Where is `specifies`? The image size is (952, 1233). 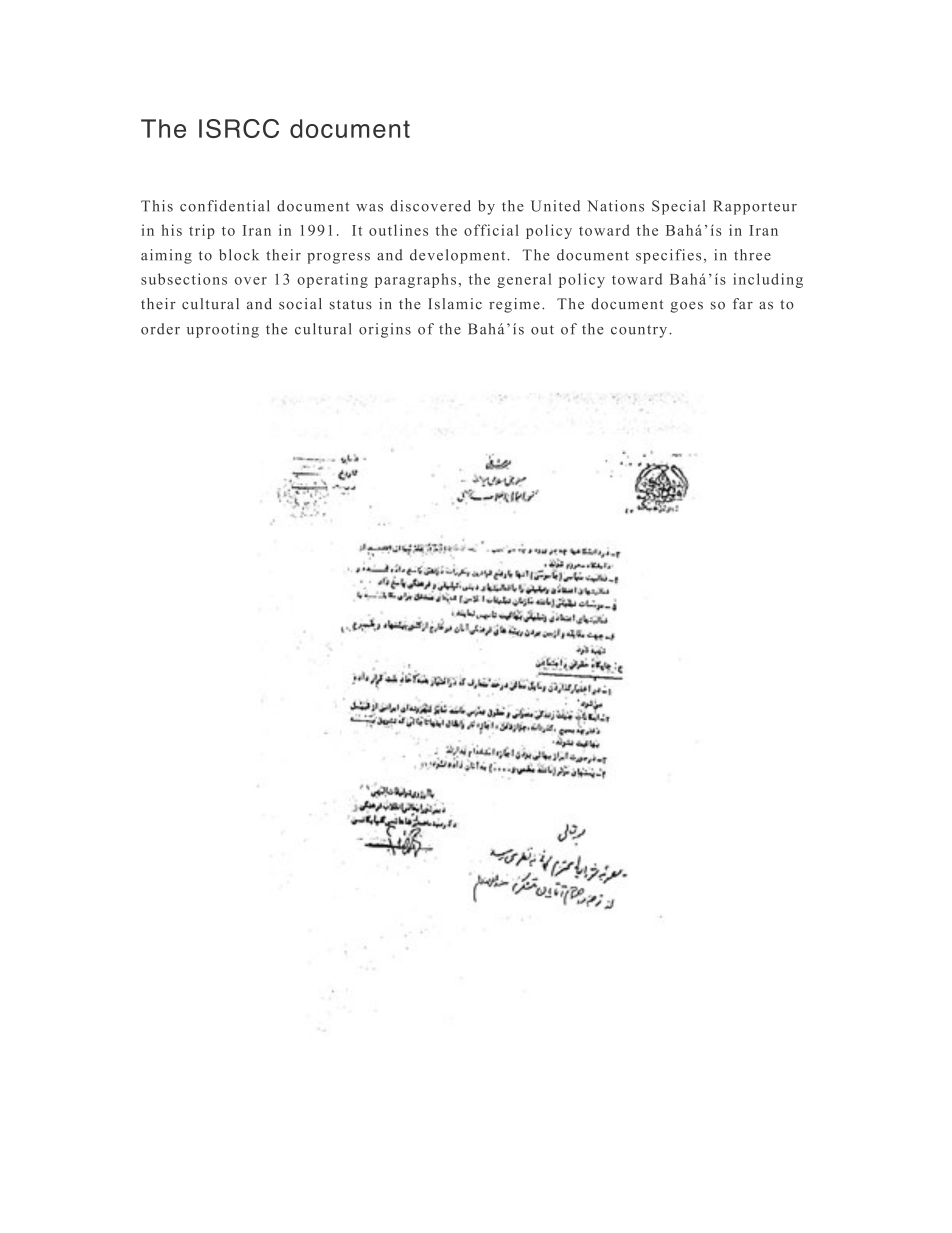 specifies is located at coordinates (668, 256).
